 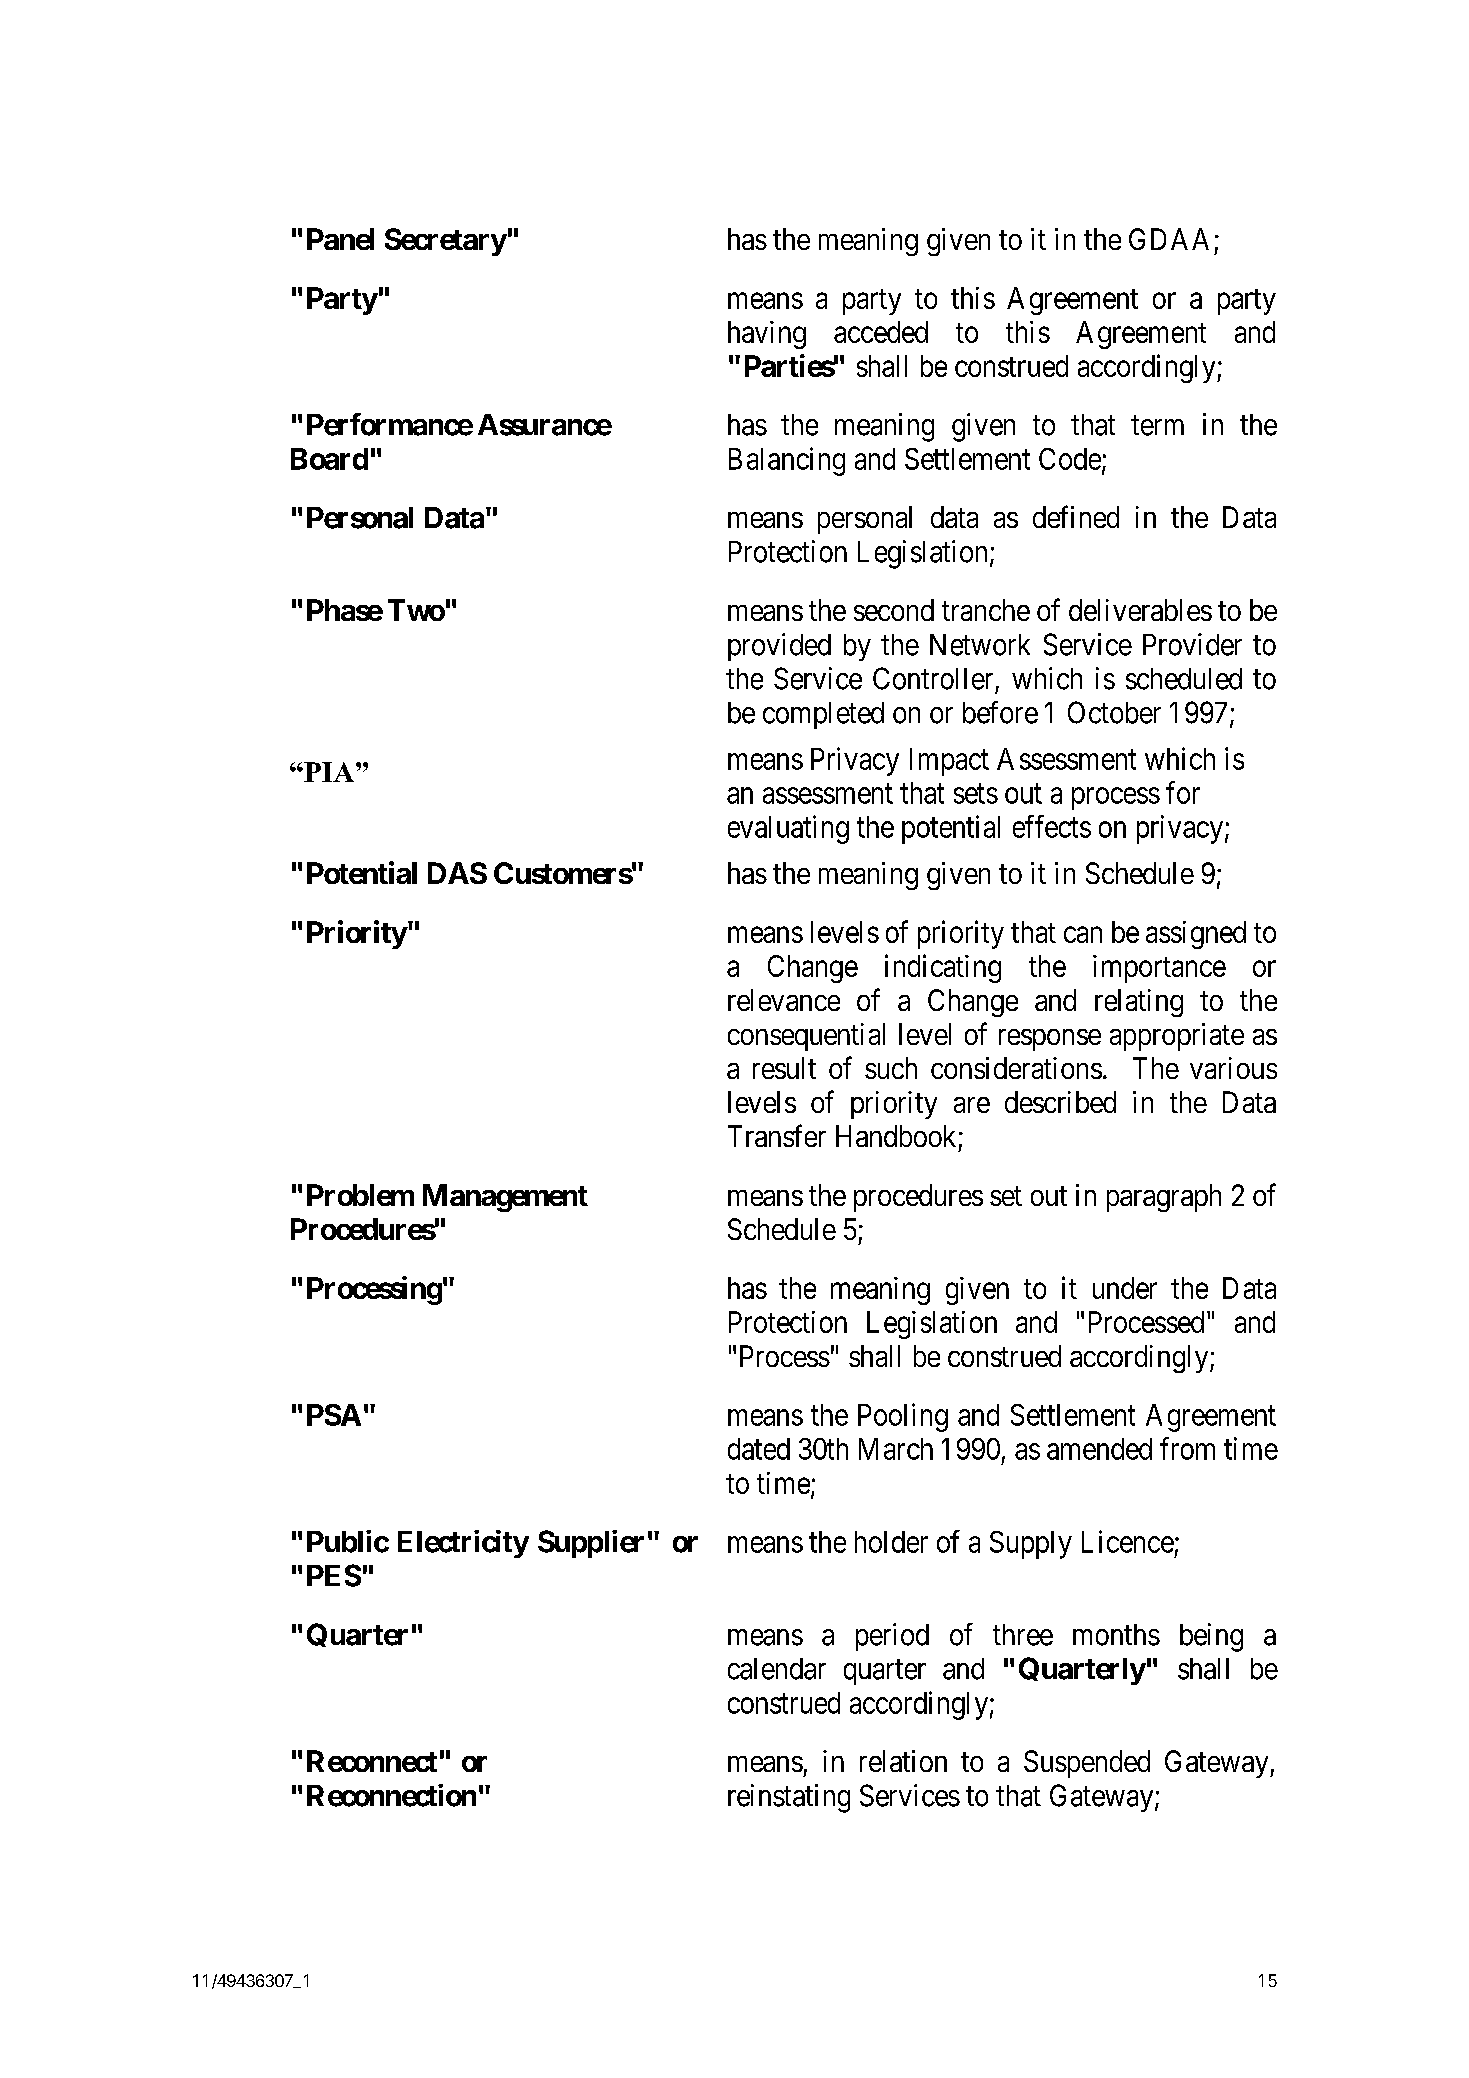 What do you see at coordinates (1192, 644) in the screenshot?
I see `Provider` at bounding box center [1192, 644].
